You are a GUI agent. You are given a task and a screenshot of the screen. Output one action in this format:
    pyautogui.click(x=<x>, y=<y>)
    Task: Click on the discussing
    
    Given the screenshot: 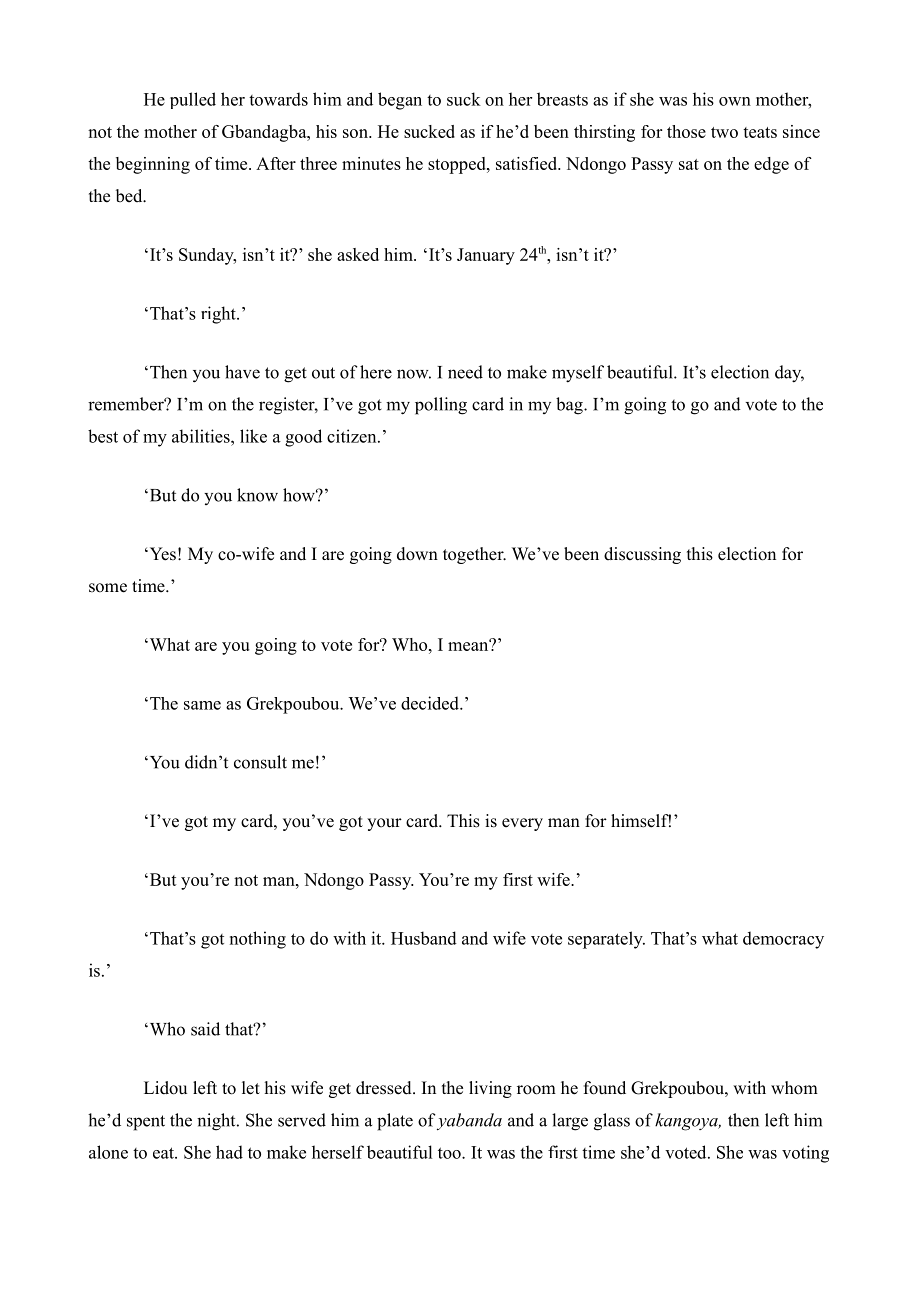 What is the action you would take?
    pyautogui.click(x=642, y=555)
